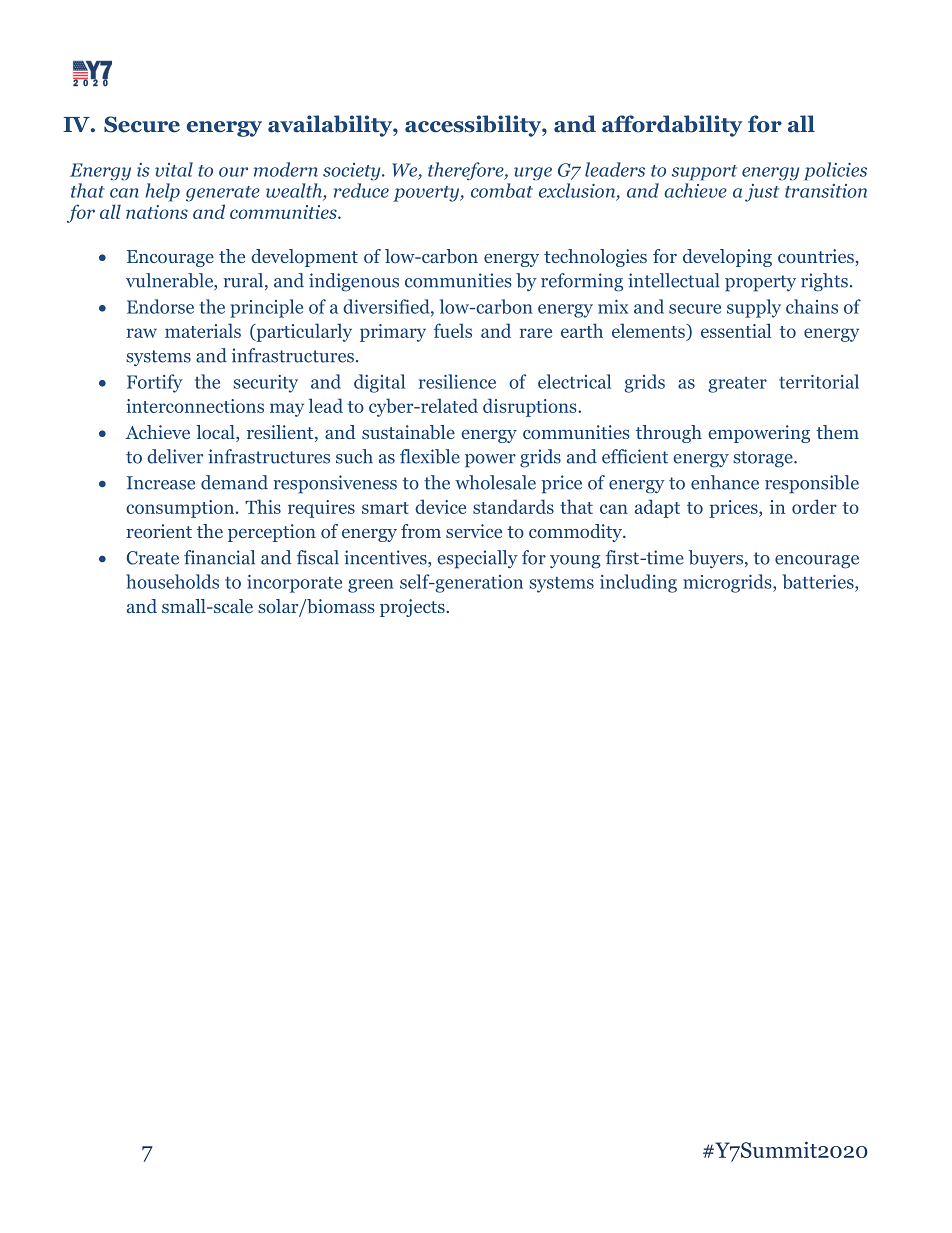 Image resolution: width=952 pixels, height=1233 pixels. What do you see at coordinates (457, 381) in the page?
I see `resilience` at bounding box center [457, 381].
